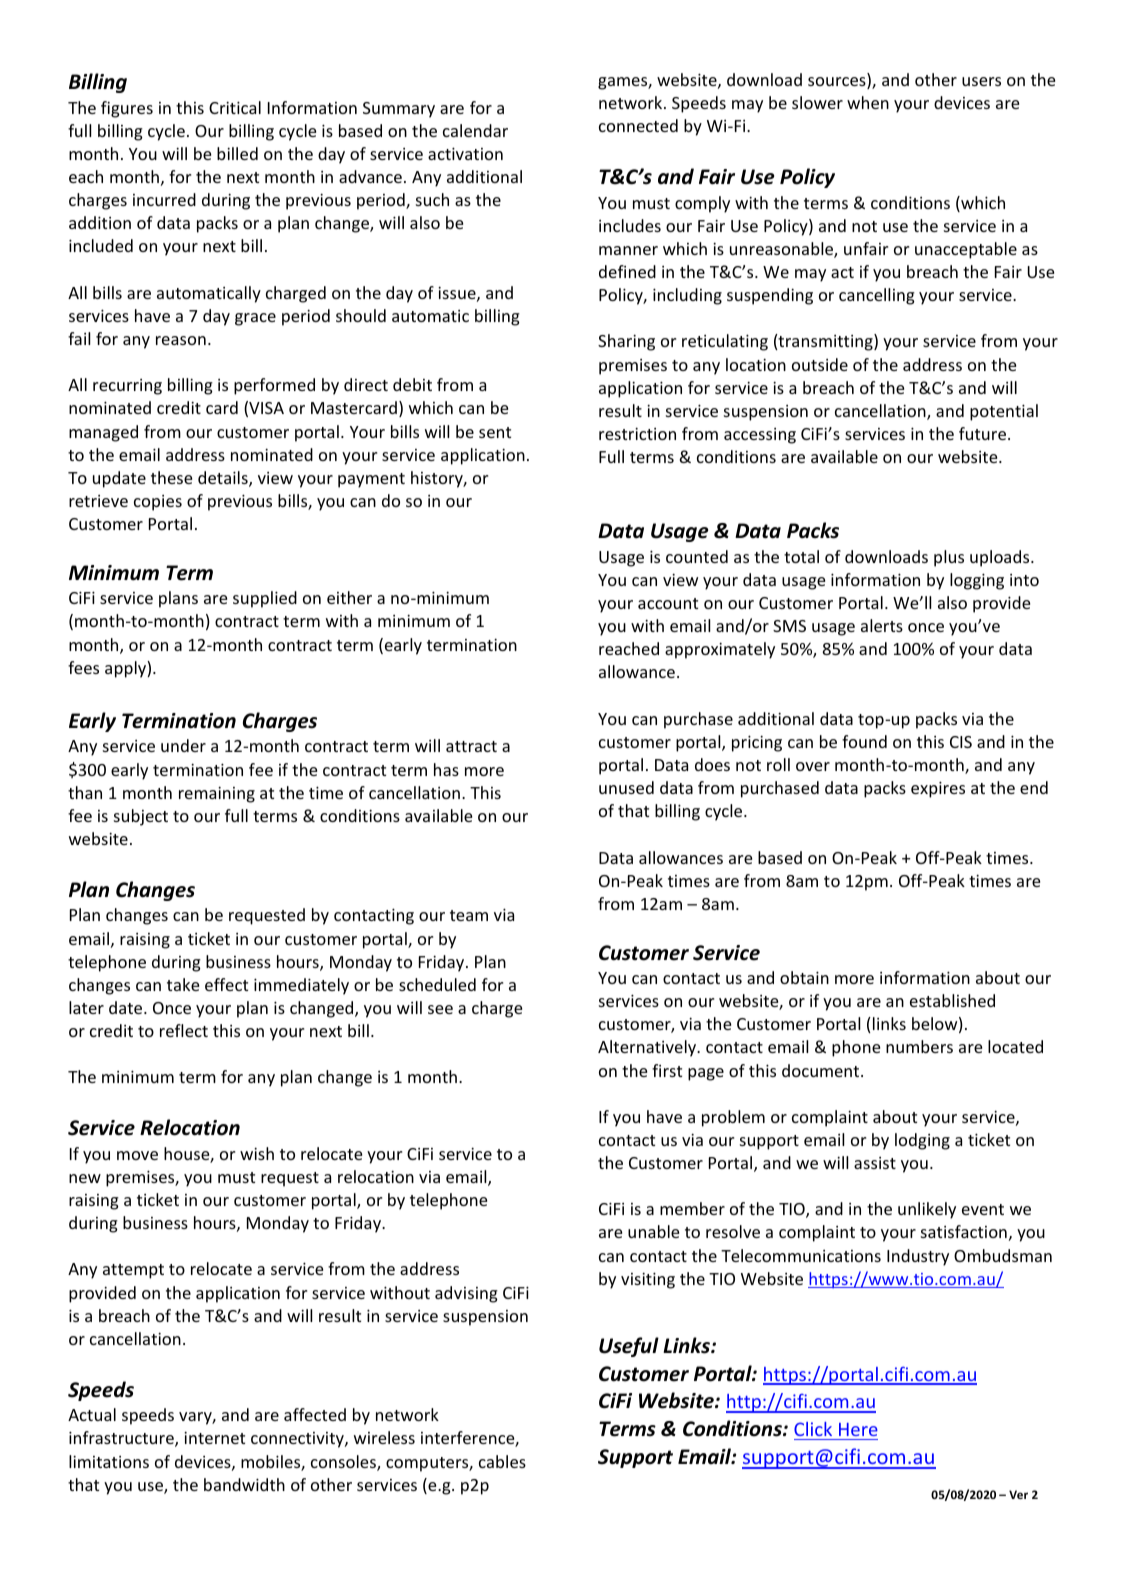 This page has width=1129, height=1596. What do you see at coordinates (868, 102) in the page?
I see `when` at bounding box center [868, 102].
